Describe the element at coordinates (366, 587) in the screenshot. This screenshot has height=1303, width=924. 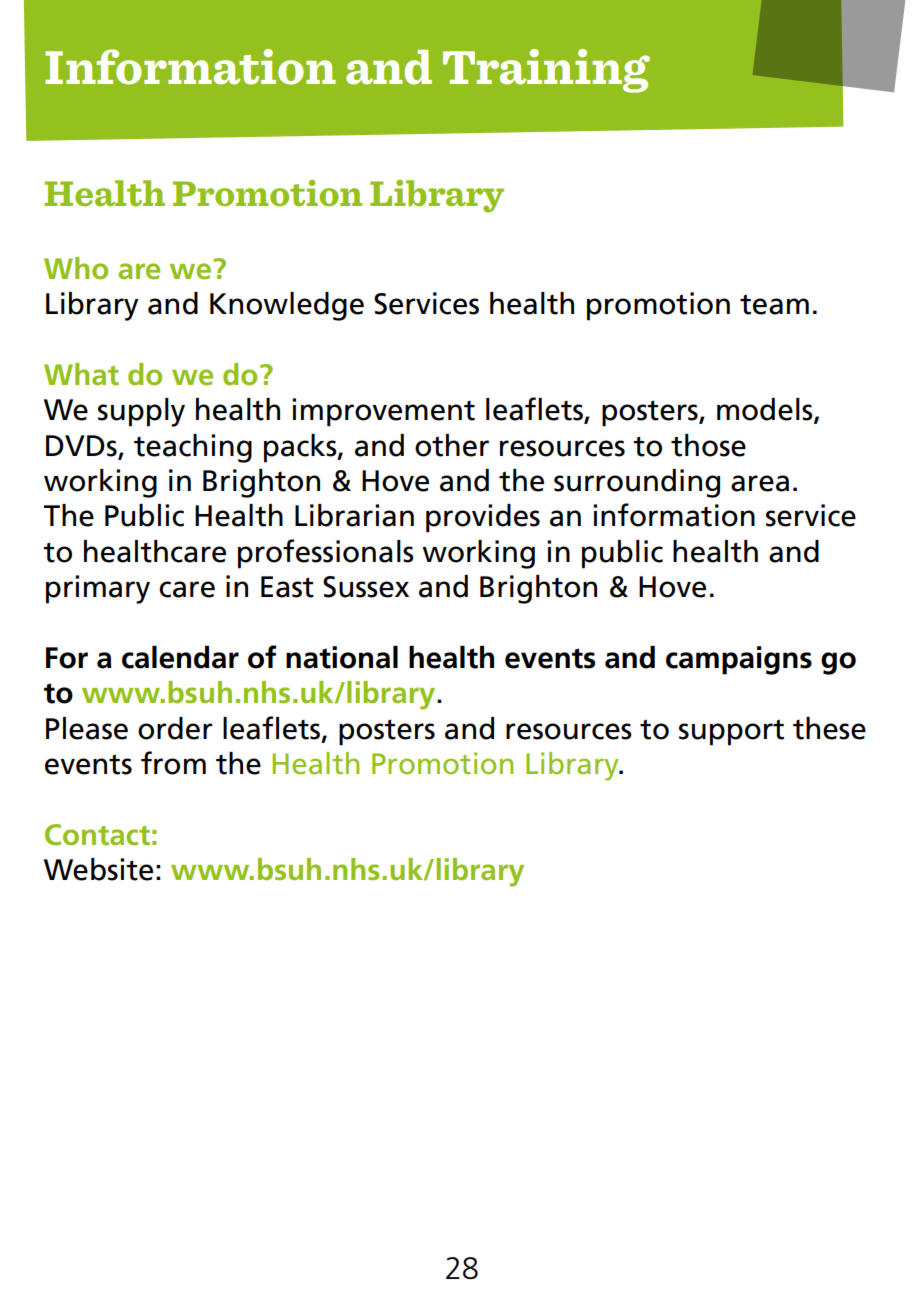
I see `Sussex` at that location.
